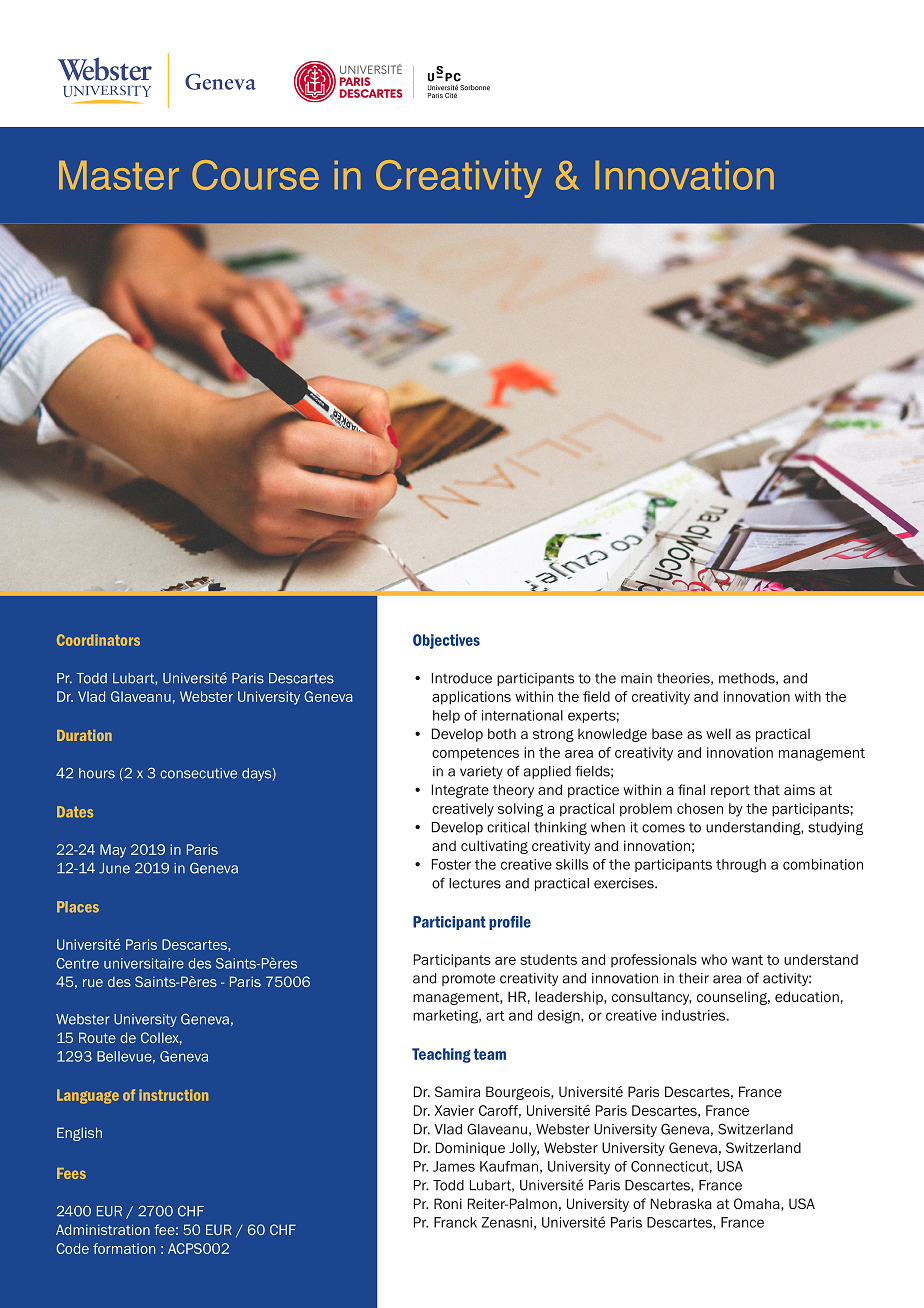  Describe the element at coordinates (455, 1222) in the document. I see `Franck` at that location.
